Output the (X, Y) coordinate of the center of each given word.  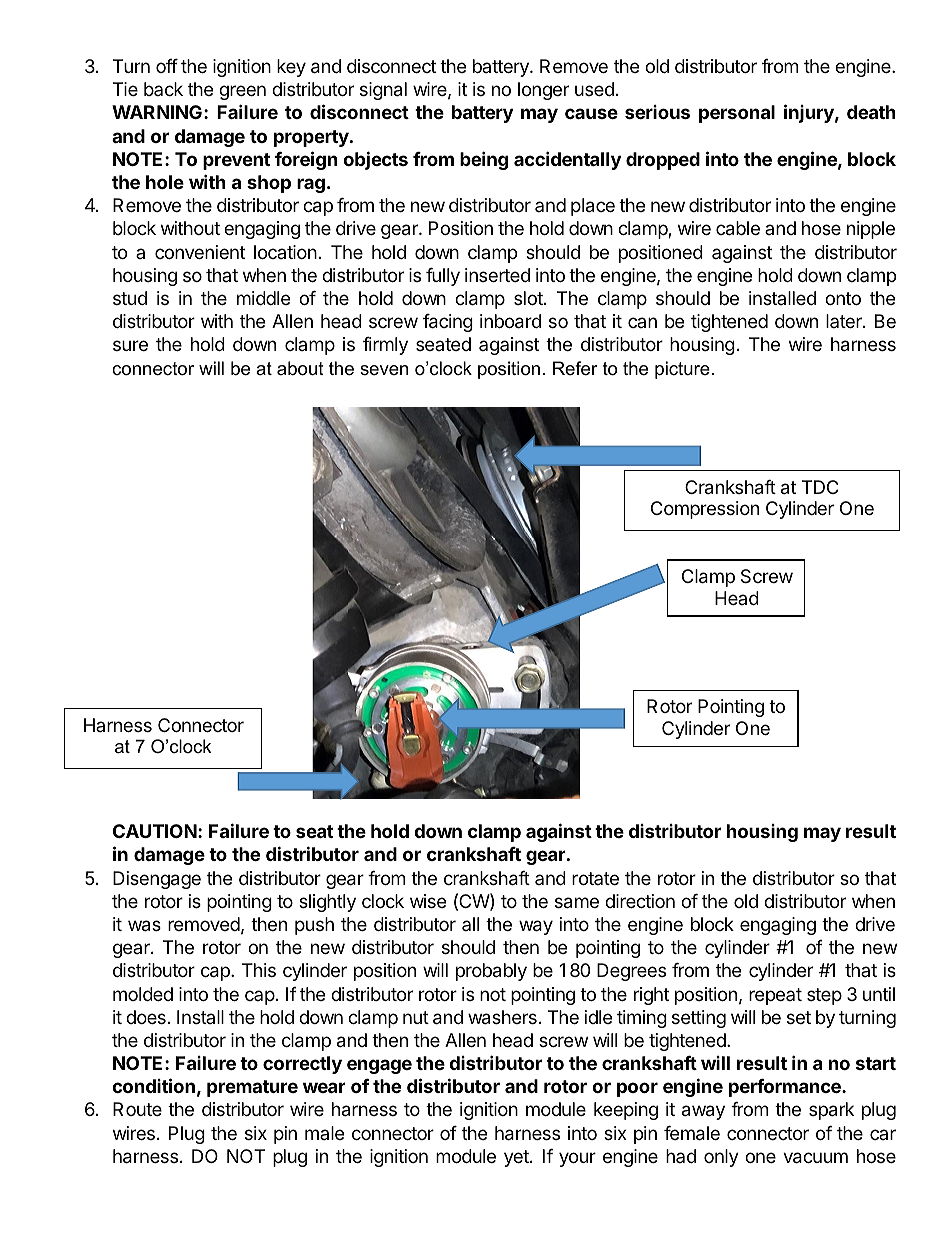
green (242, 92)
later (845, 321)
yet (517, 1158)
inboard (510, 321)
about (300, 368)
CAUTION (155, 831)
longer (543, 91)
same (577, 903)
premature (252, 1088)
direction (640, 901)
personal (737, 114)
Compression (705, 510)
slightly (327, 903)
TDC (820, 487)
